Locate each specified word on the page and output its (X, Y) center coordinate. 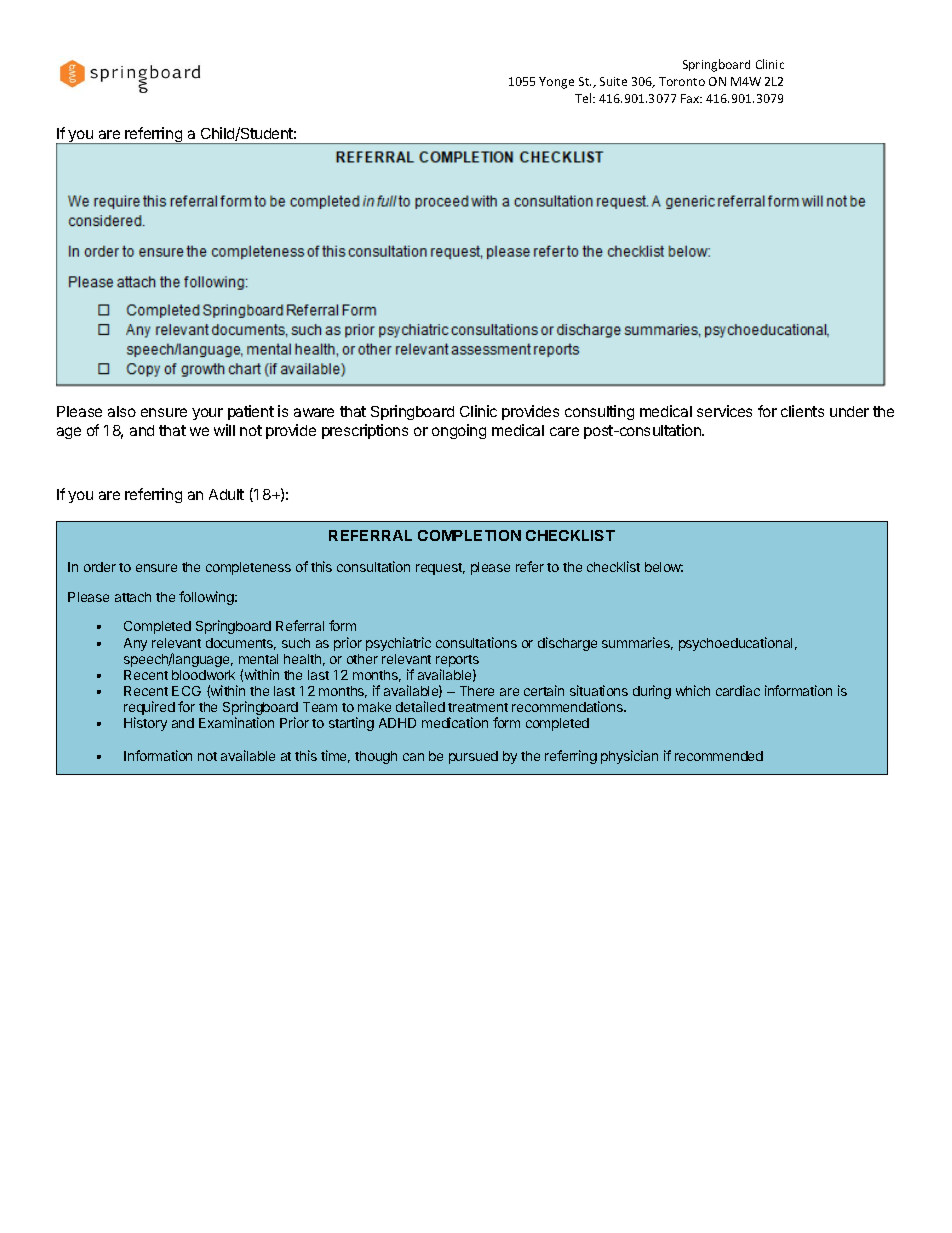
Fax (691, 98)
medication (455, 722)
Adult (226, 494)
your (207, 414)
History (145, 724)
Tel (584, 98)
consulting (599, 412)
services (724, 411)
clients (802, 411)
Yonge (556, 83)
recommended (719, 756)
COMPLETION (469, 535)
